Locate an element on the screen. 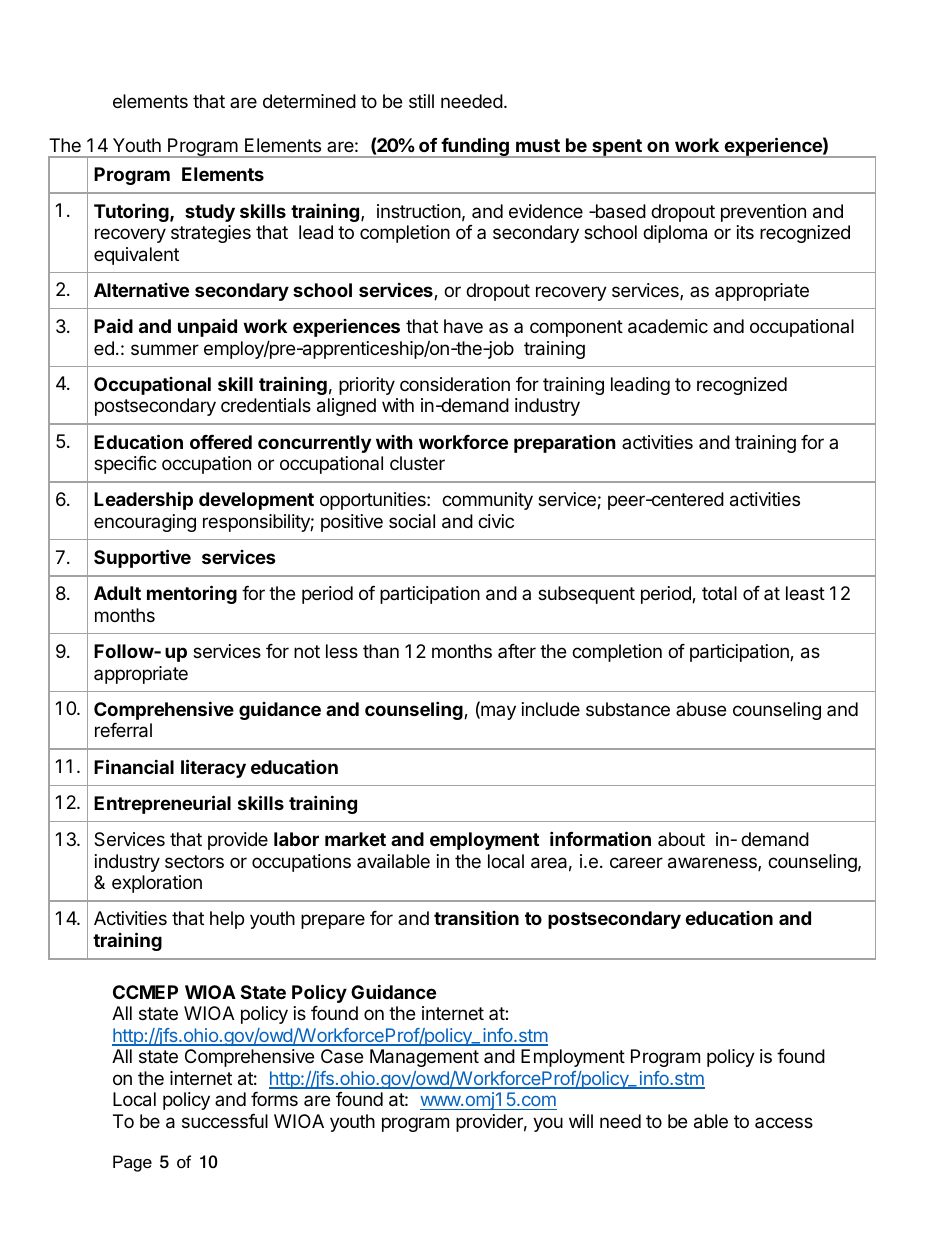  academic is located at coordinates (668, 326).
